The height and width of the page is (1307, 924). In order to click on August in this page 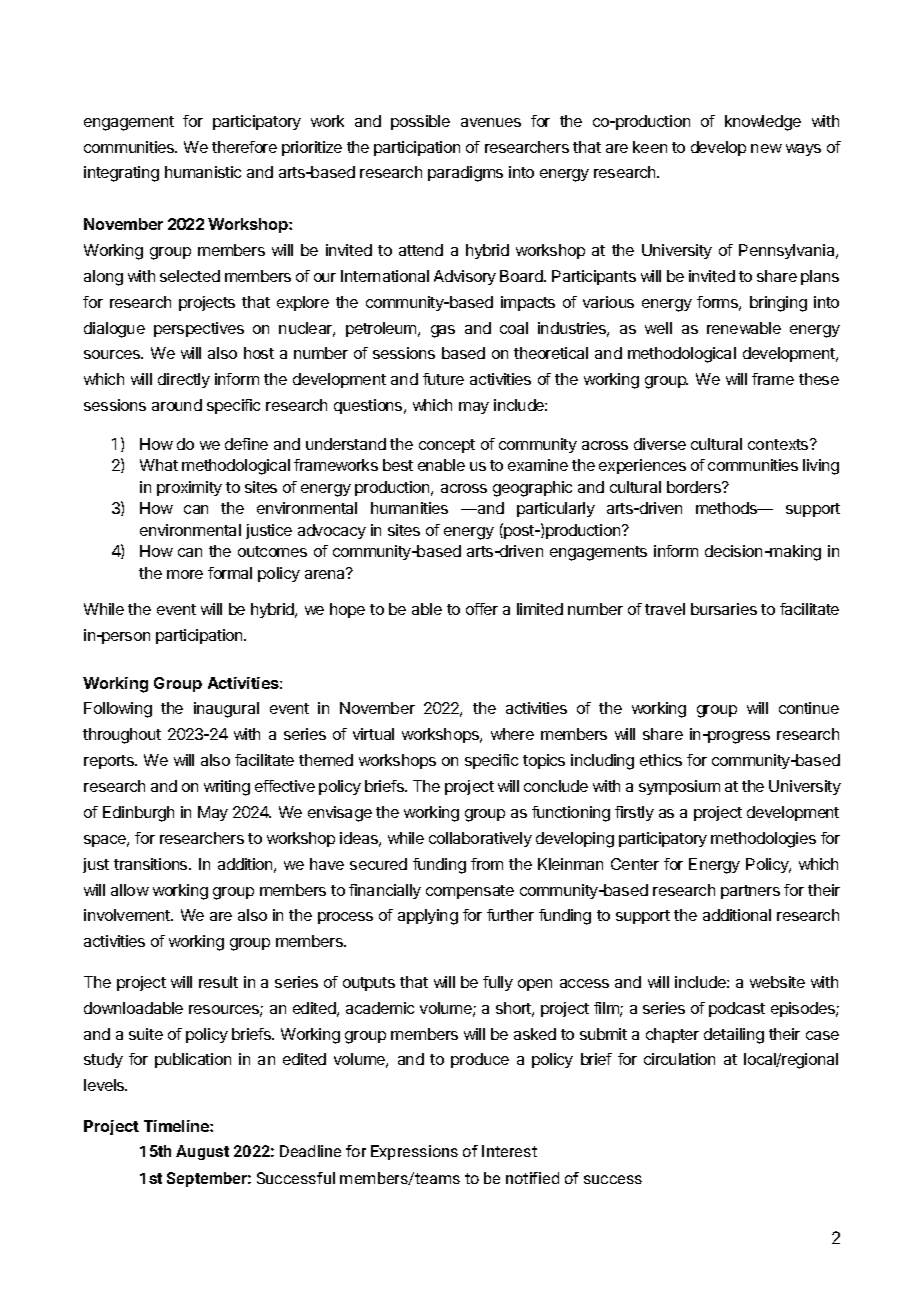, I will do `click(202, 1152)`.
